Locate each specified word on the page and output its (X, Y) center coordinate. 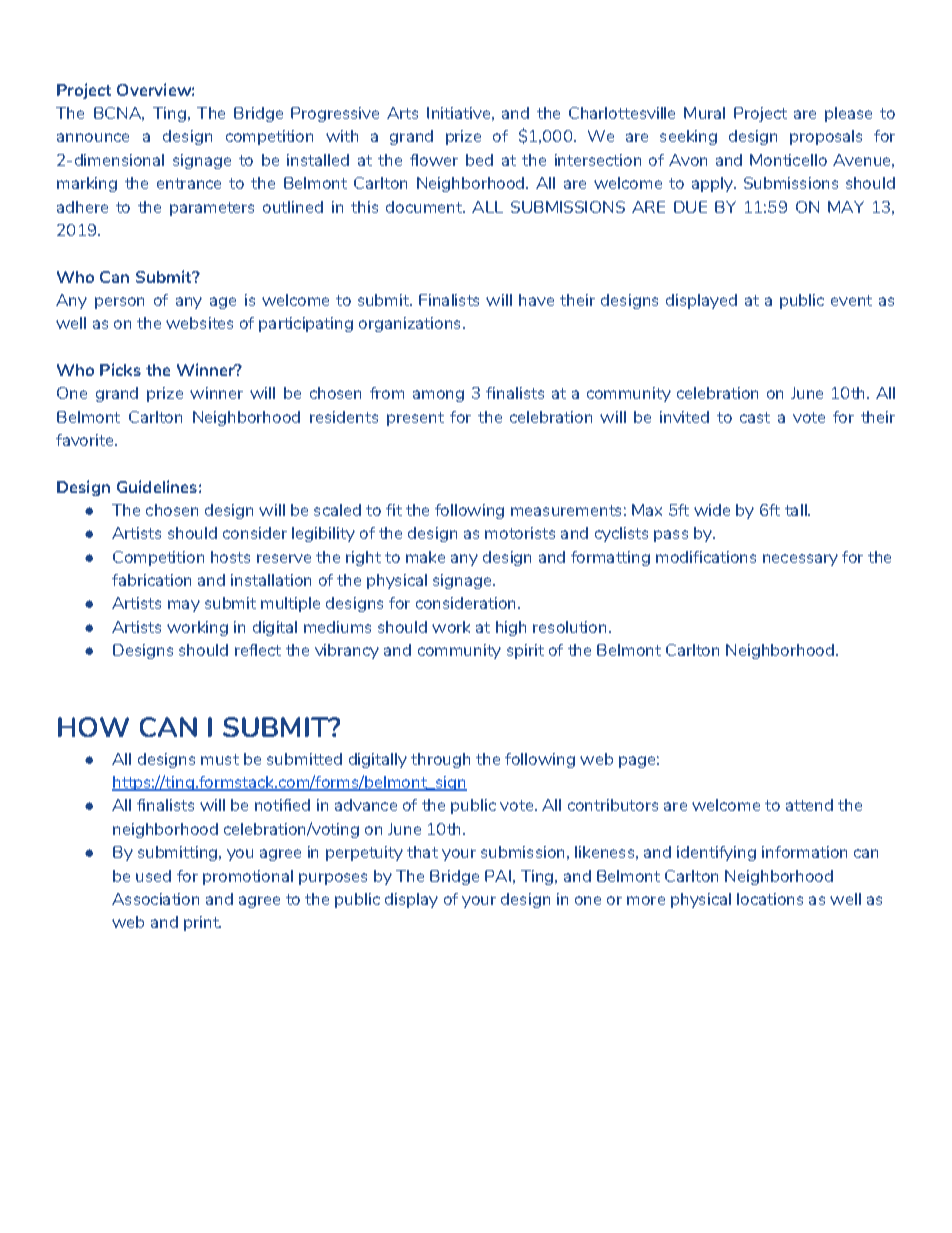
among (438, 396)
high (511, 628)
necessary (800, 560)
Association (155, 899)
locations (770, 899)
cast (755, 417)
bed (479, 160)
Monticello (788, 160)
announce (93, 137)
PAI (498, 876)
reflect (258, 650)
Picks (120, 369)
